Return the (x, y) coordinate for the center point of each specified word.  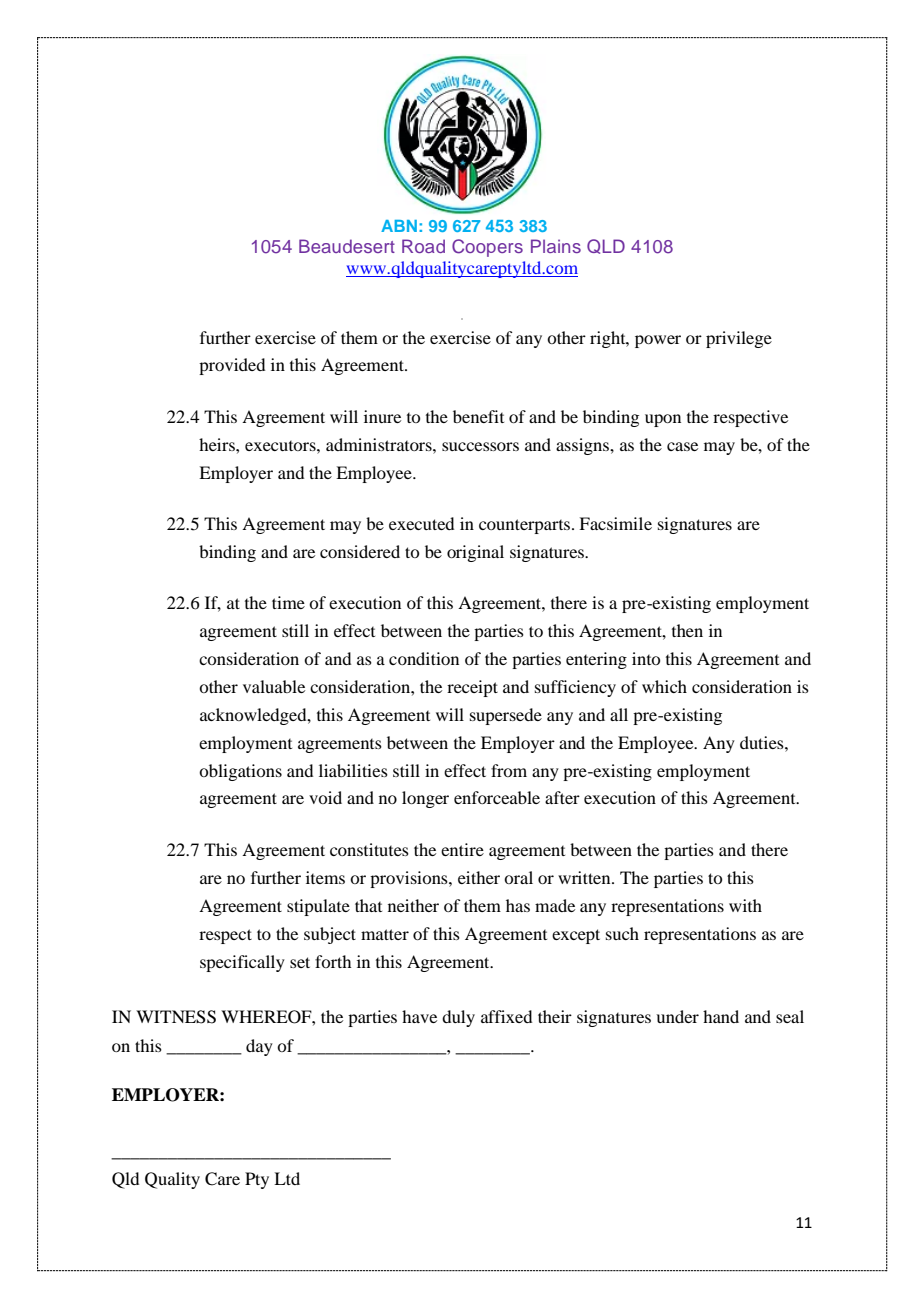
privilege (739, 339)
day (259, 1047)
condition (424, 658)
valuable (274, 686)
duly (458, 1018)
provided (232, 366)
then (687, 630)
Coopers (487, 248)
